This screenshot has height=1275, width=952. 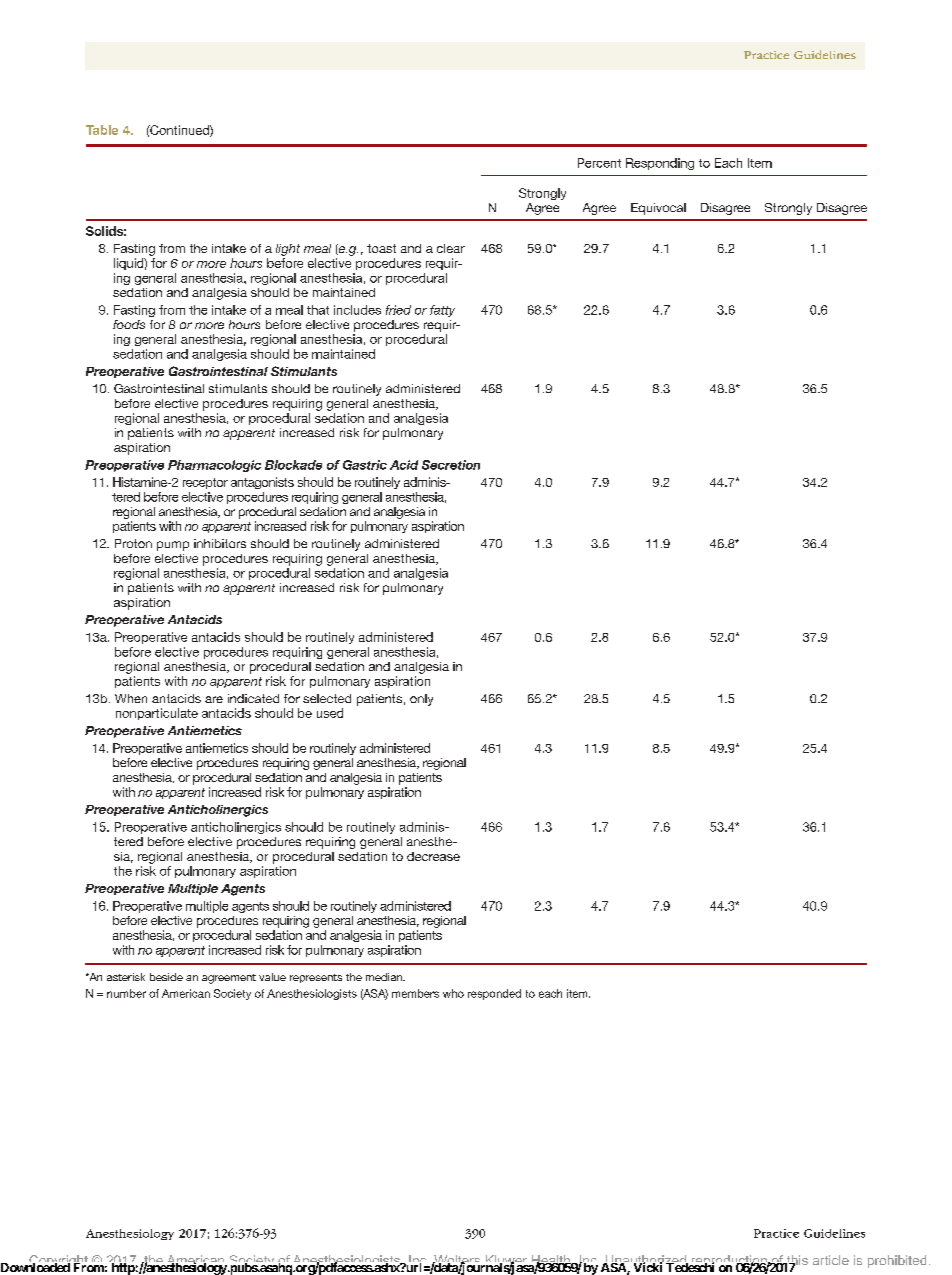 What do you see at coordinates (451, 248) in the screenshot?
I see `clear` at bounding box center [451, 248].
